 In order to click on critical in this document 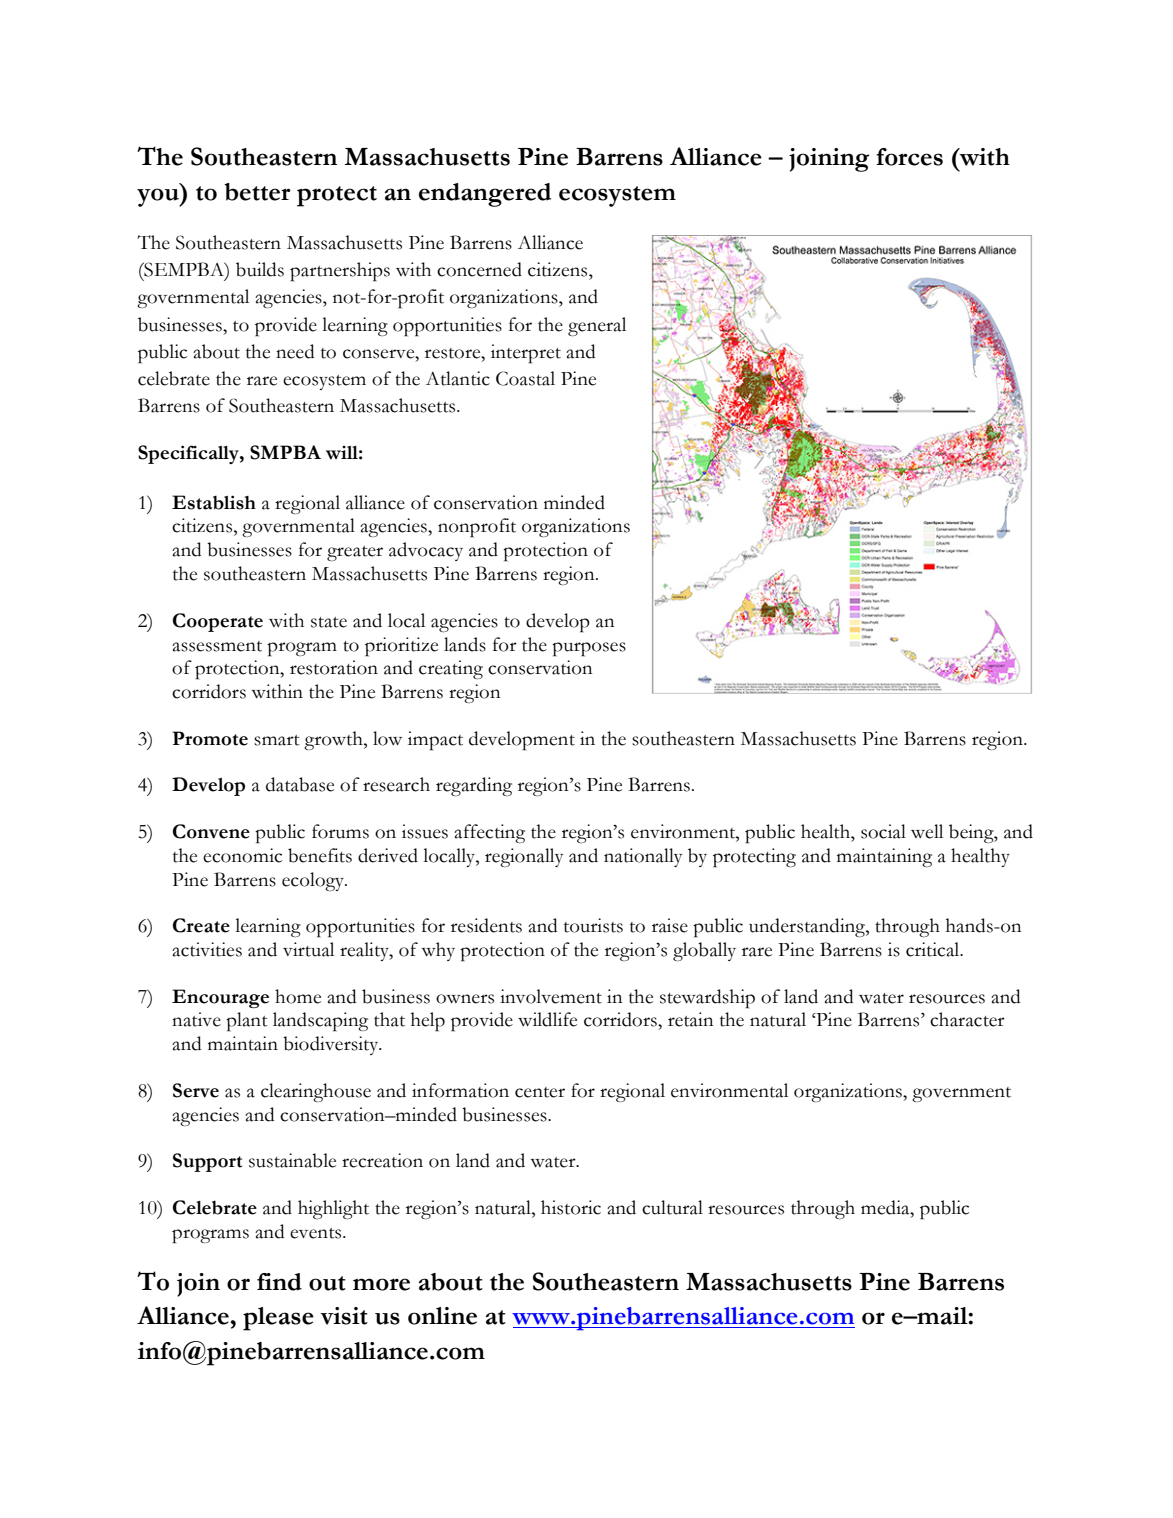, I will do `click(934, 949)`.
